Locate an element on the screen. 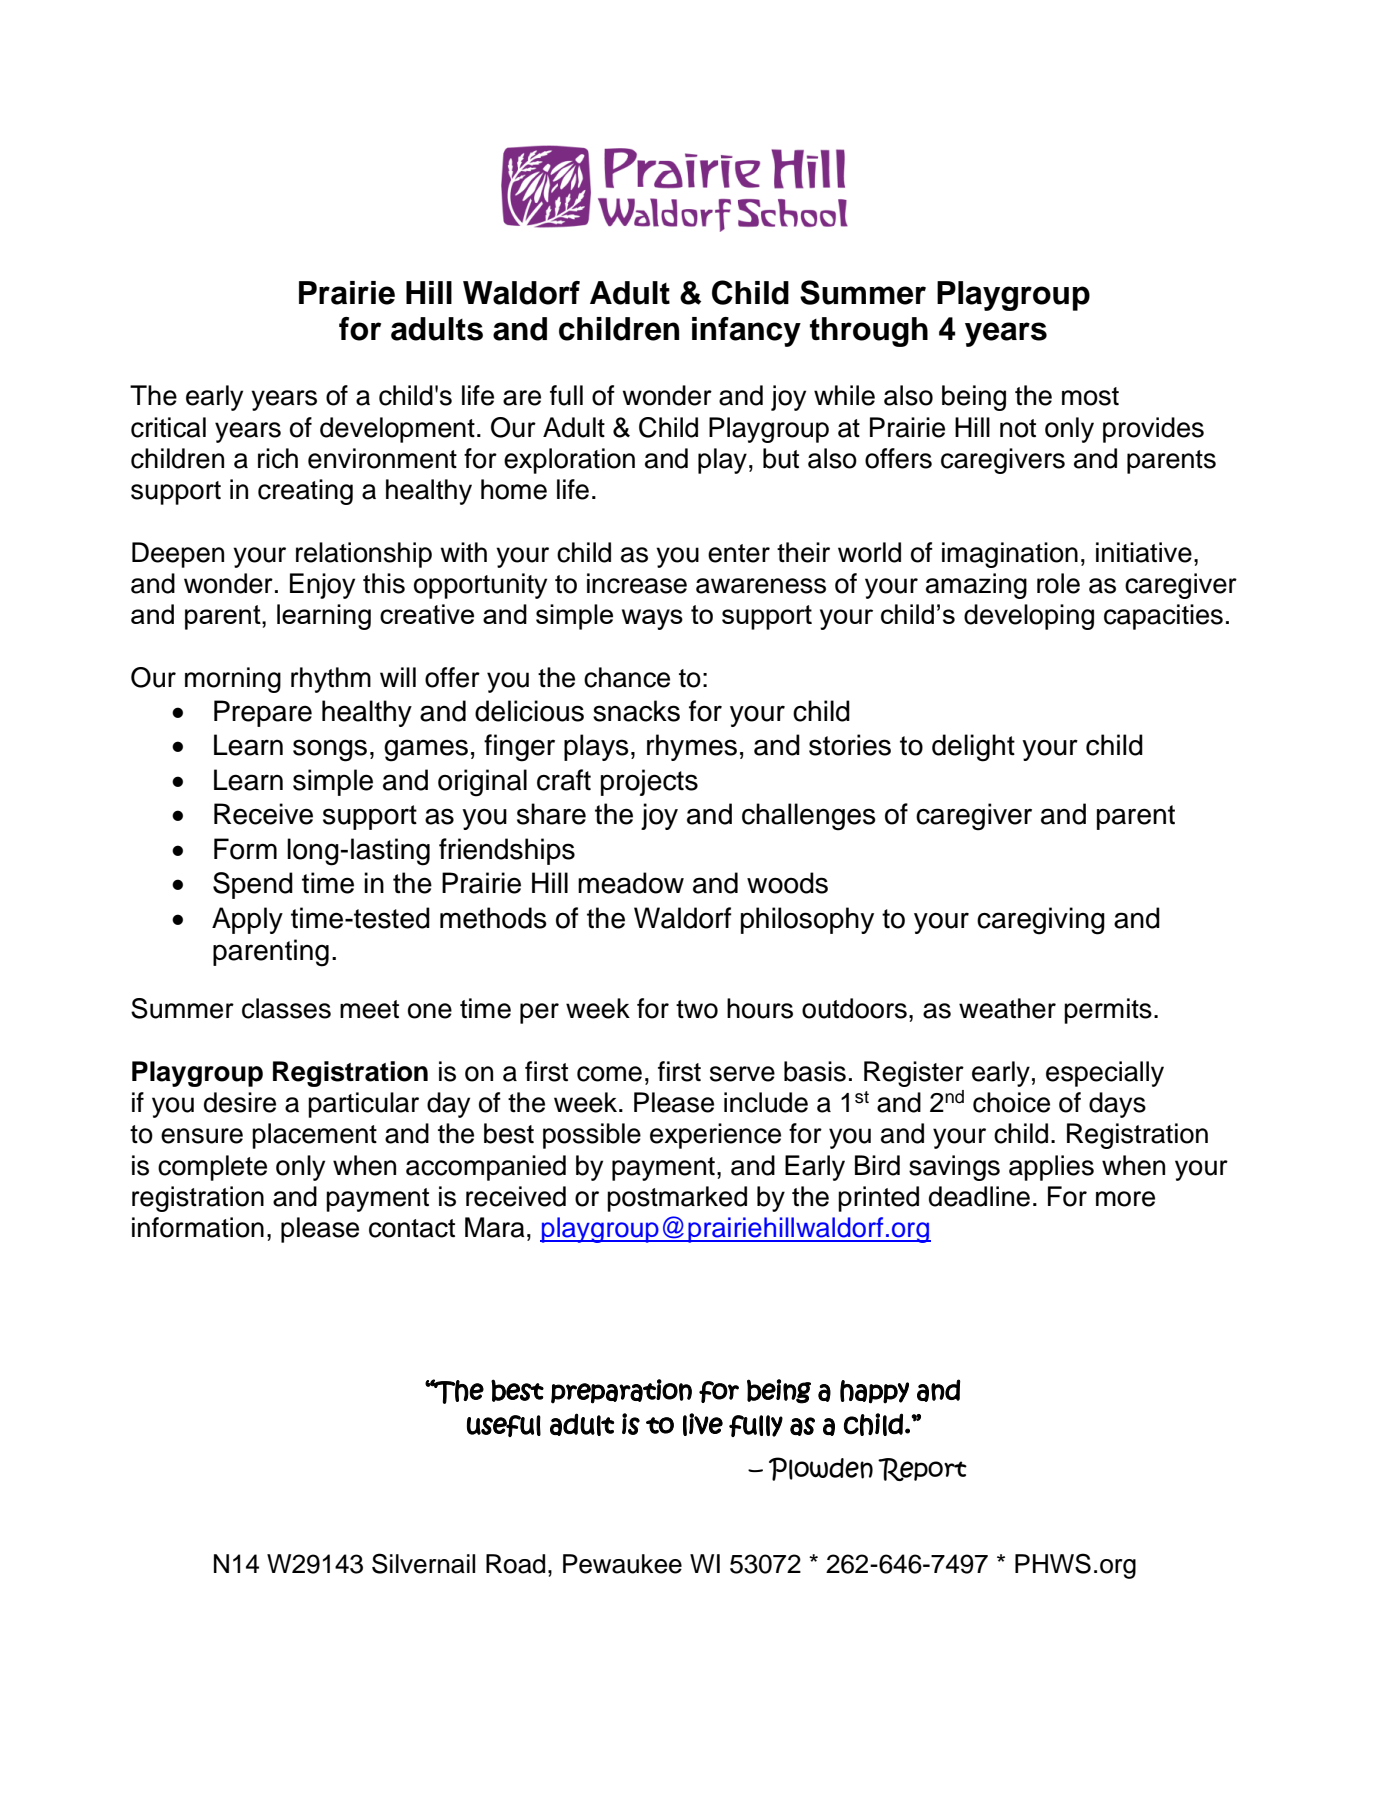 The width and height of the screenshot is (1387, 1795). rhythm is located at coordinates (331, 680).
